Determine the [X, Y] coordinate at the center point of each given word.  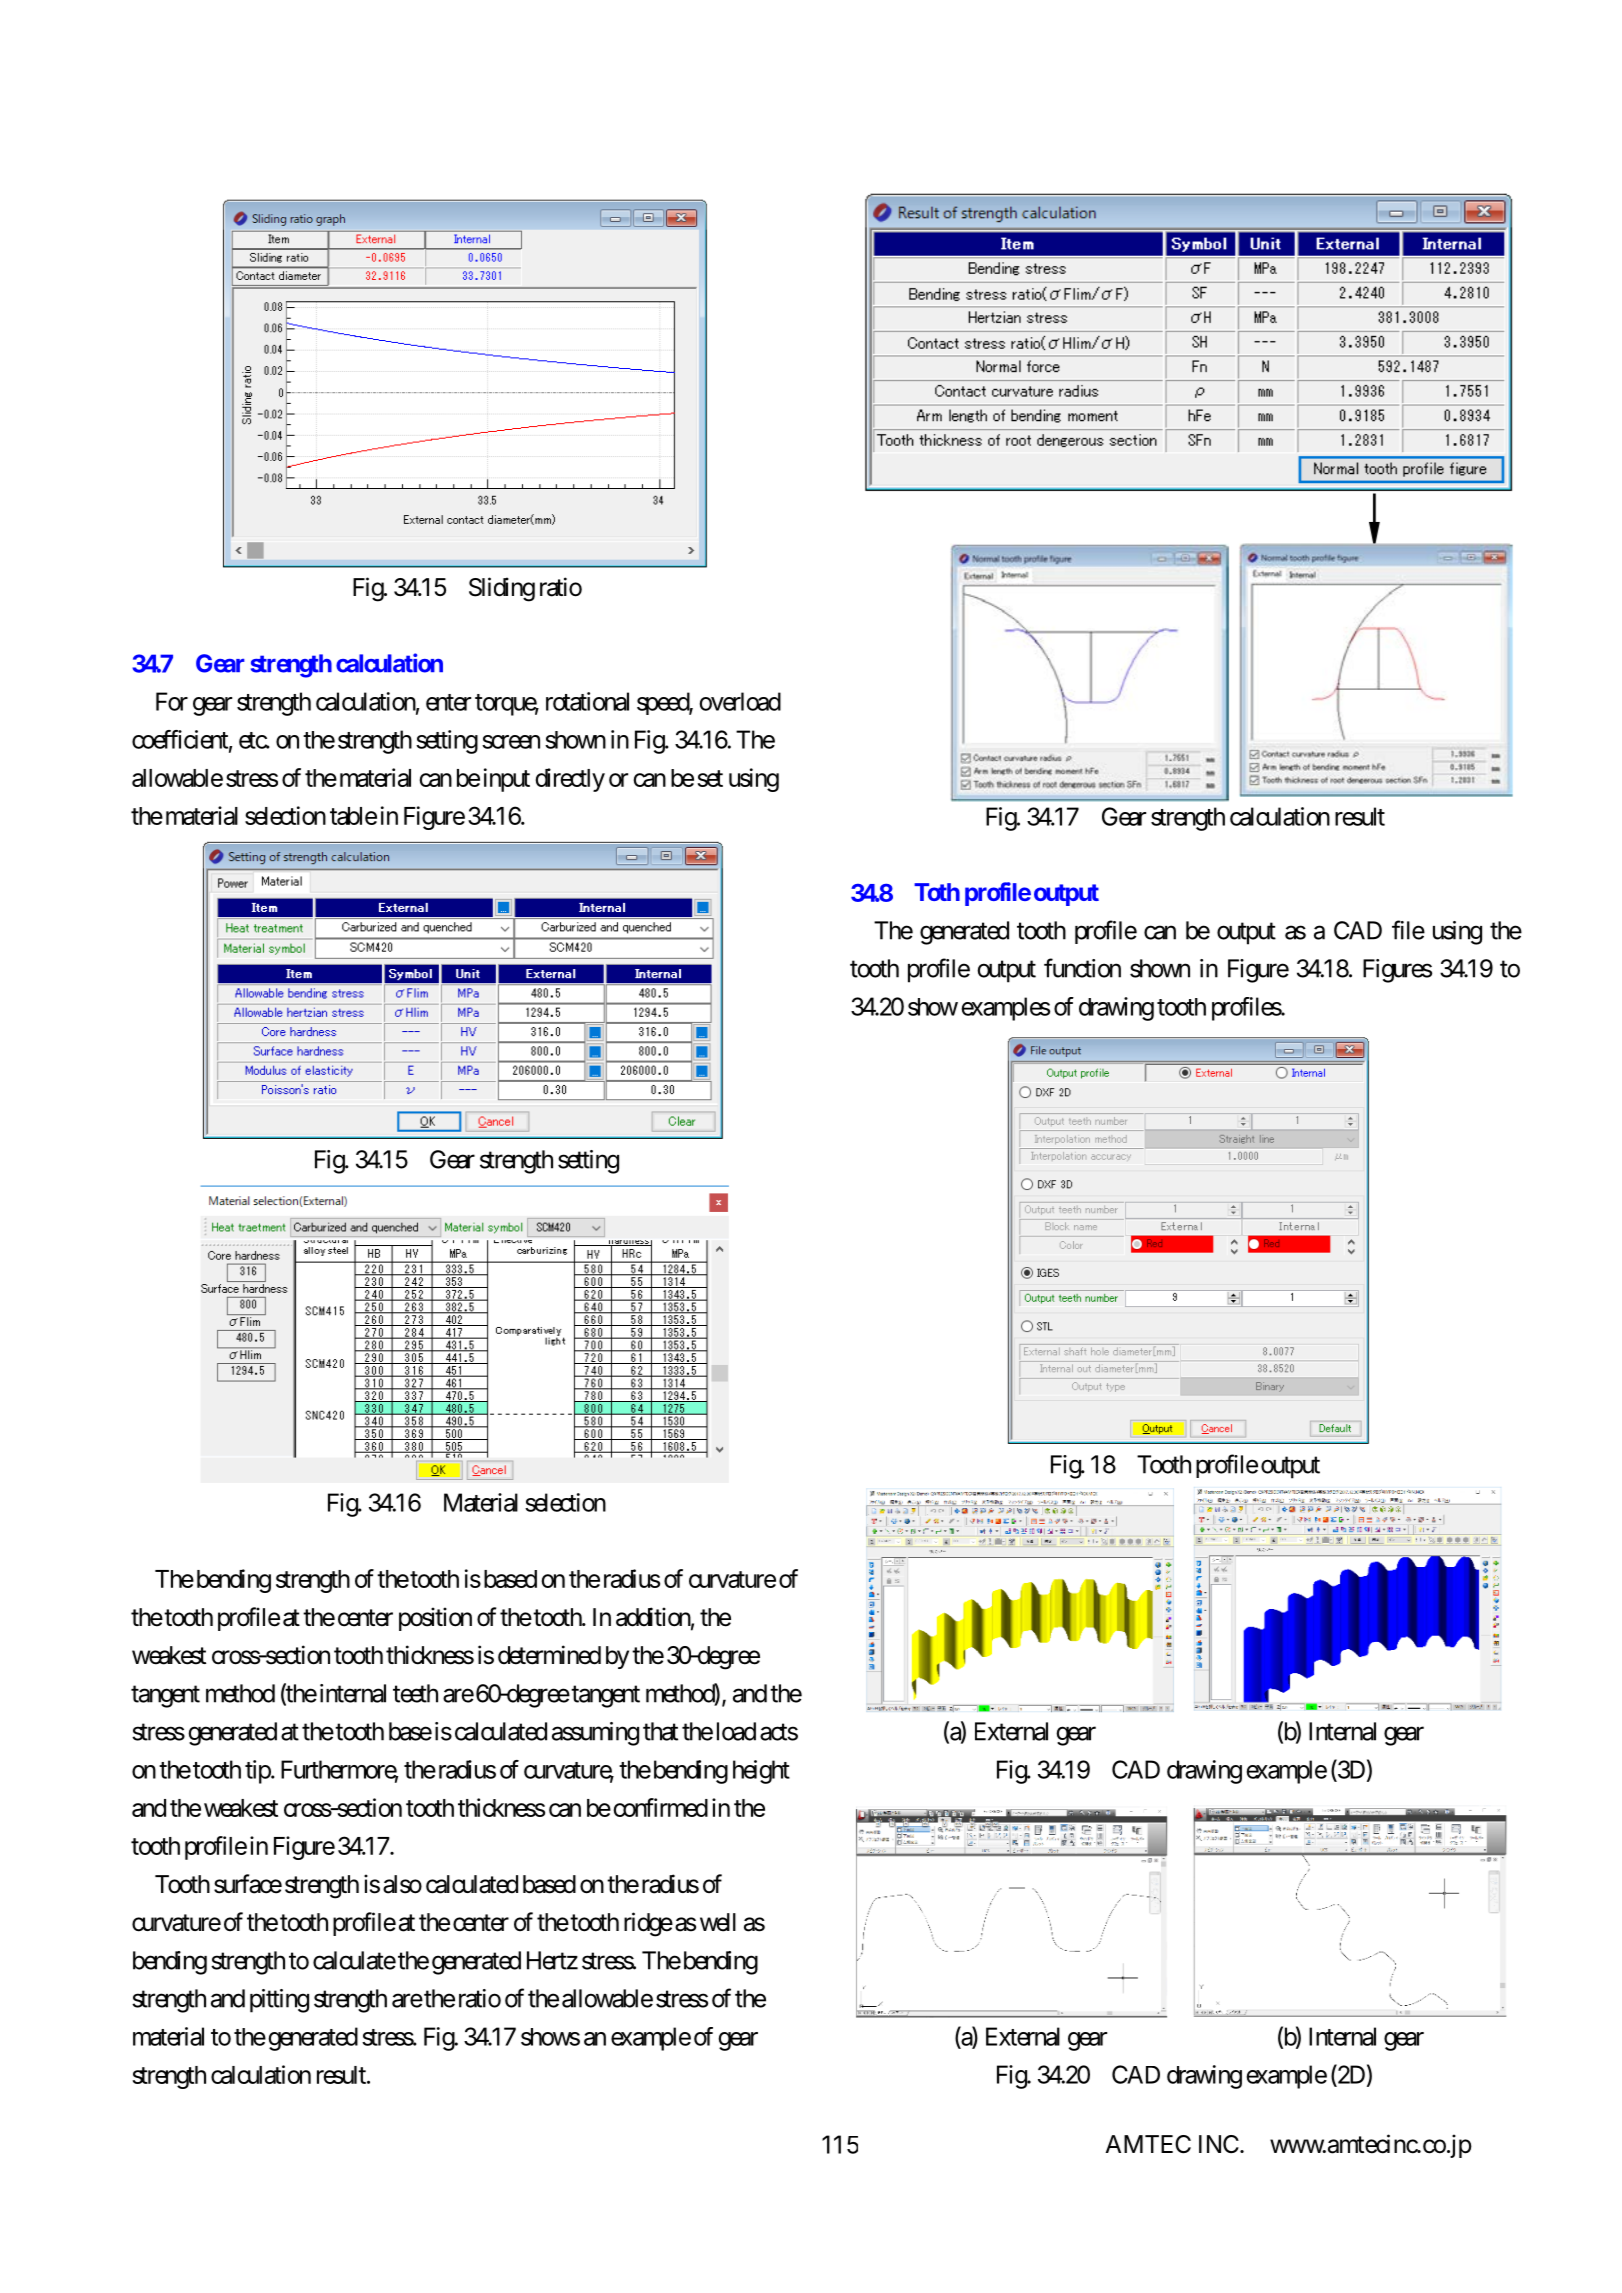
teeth [415, 1693]
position [435, 1619]
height [761, 1772]
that [660, 1731]
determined [549, 1655]
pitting [279, 2001]
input [507, 780]
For [172, 701]
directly [570, 780]
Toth [937, 892]
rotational [587, 701]
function [1082, 968]
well [718, 1922]
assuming [595, 1734]
